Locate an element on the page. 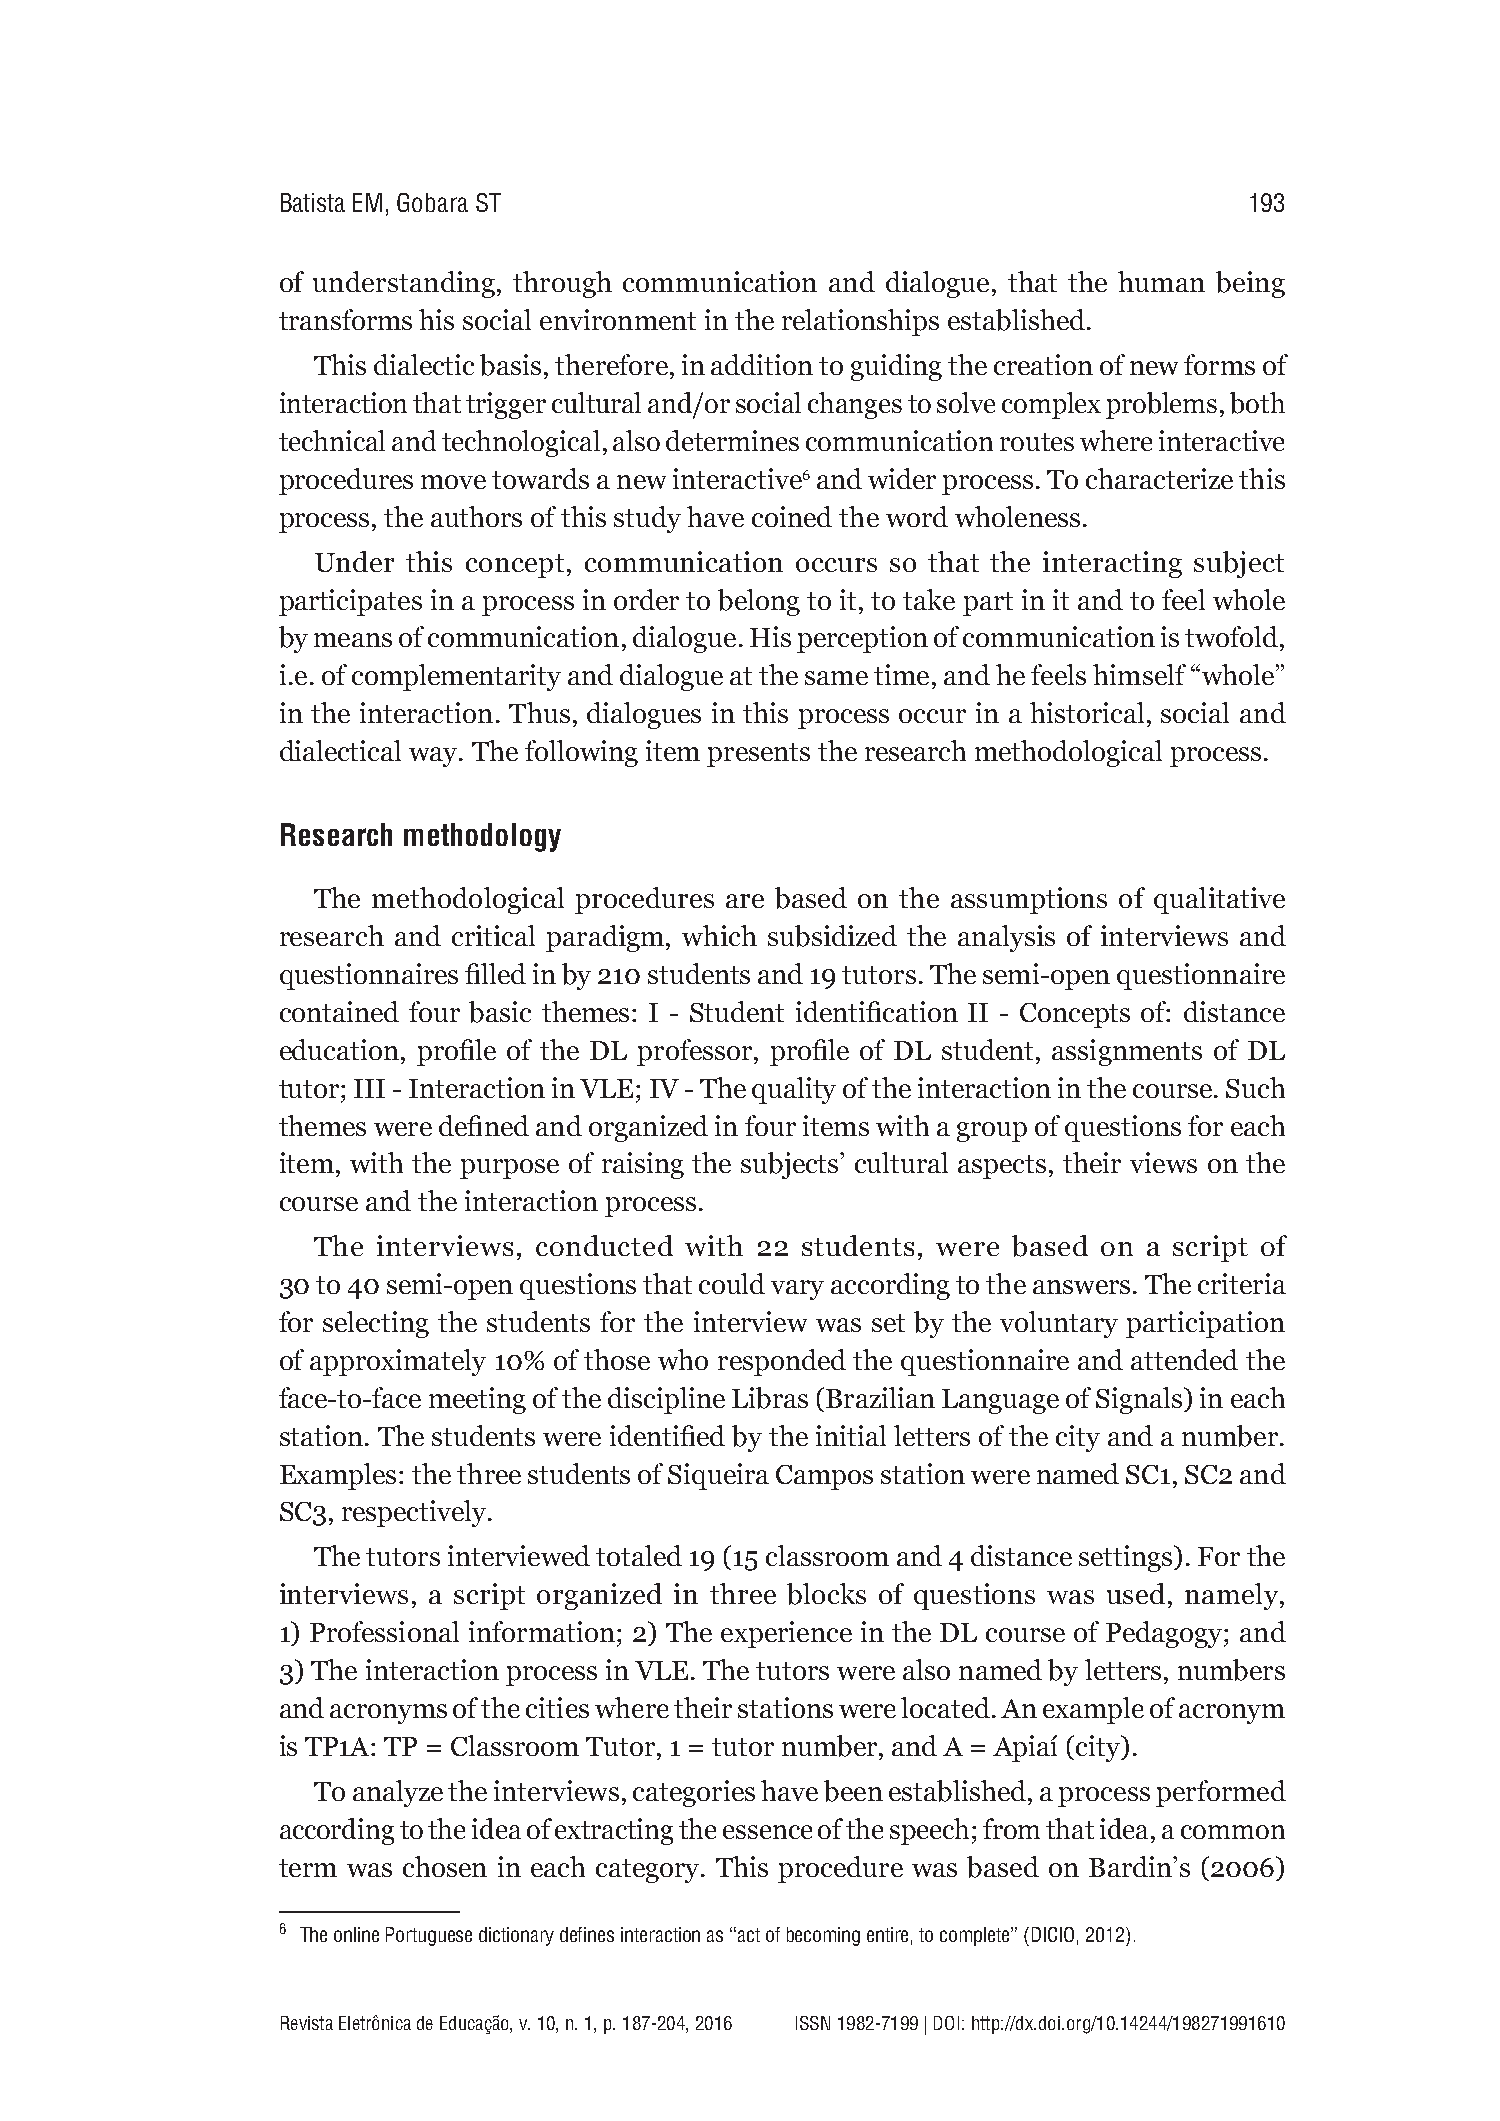  critical is located at coordinates (493, 935).
